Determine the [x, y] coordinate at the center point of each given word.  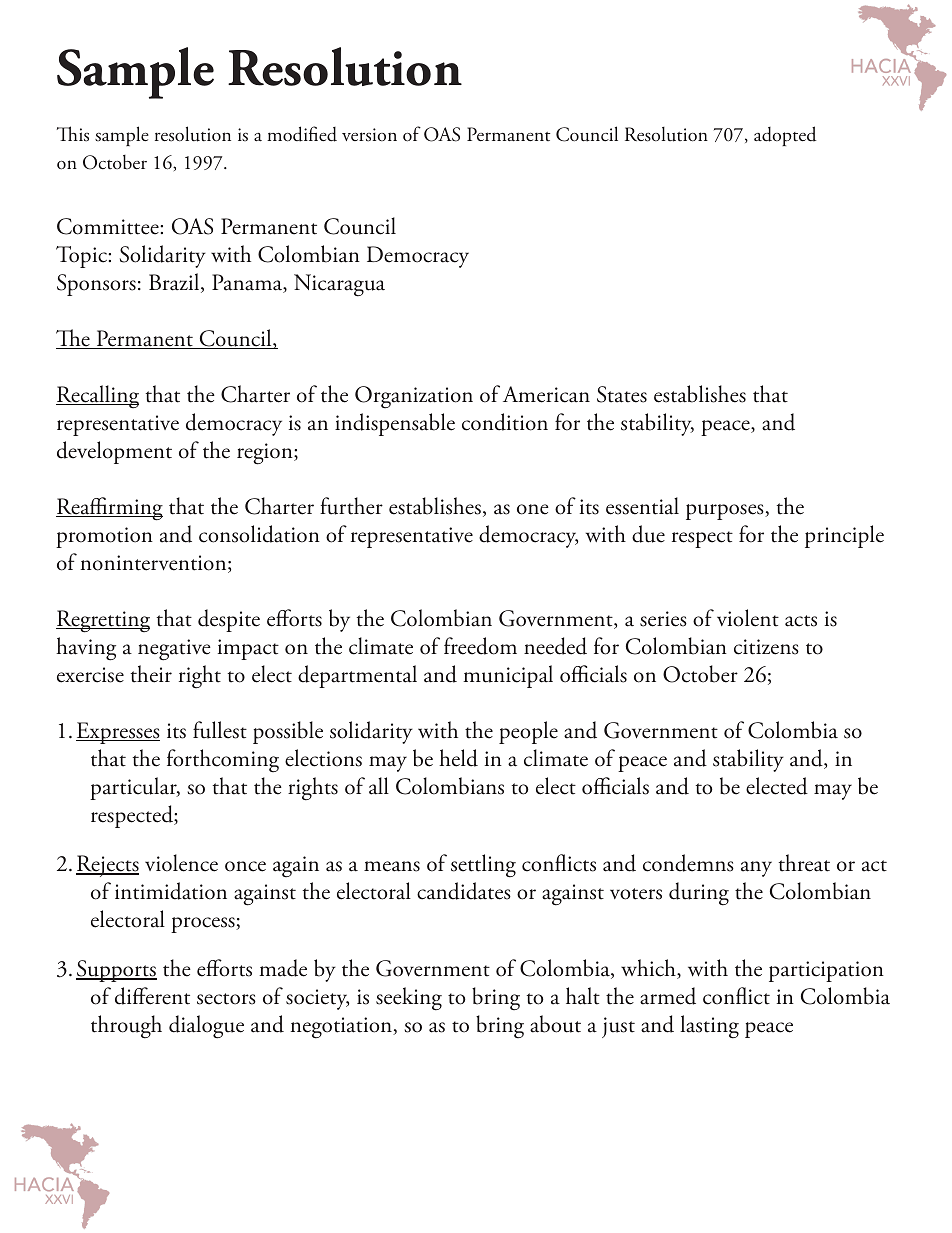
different [152, 996]
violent [748, 618]
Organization [414, 397]
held [458, 758]
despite [229, 620]
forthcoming [223, 760]
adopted [785, 136]
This [73, 134]
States [622, 394]
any [756, 869]
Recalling [97, 396]
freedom [480, 646]
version [369, 135]
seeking [409, 999]
